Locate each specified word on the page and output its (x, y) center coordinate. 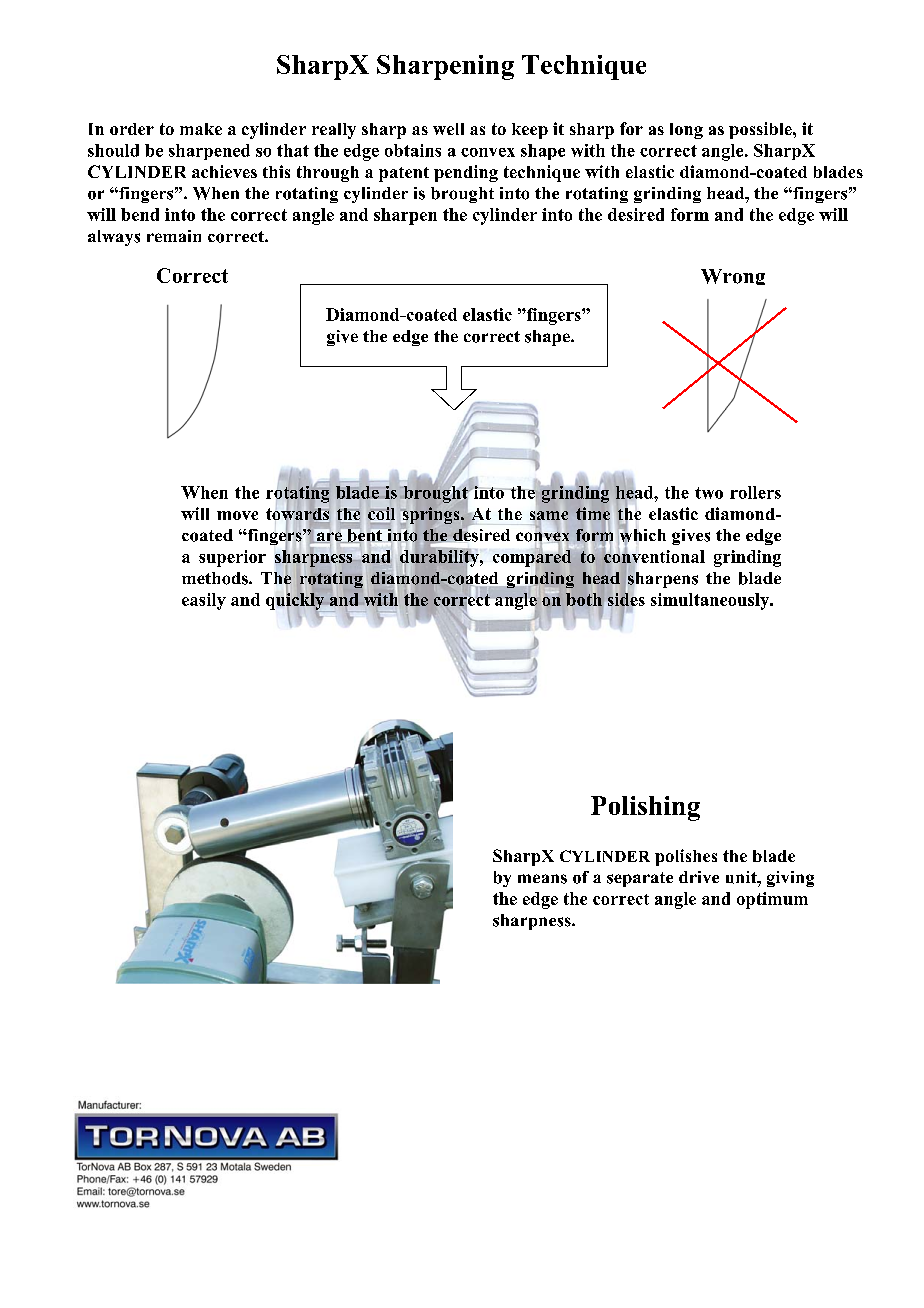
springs (431, 515)
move (237, 515)
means (542, 879)
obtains (413, 150)
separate (640, 879)
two (709, 493)
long (686, 131)
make (201, 129)
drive (699, 877)
